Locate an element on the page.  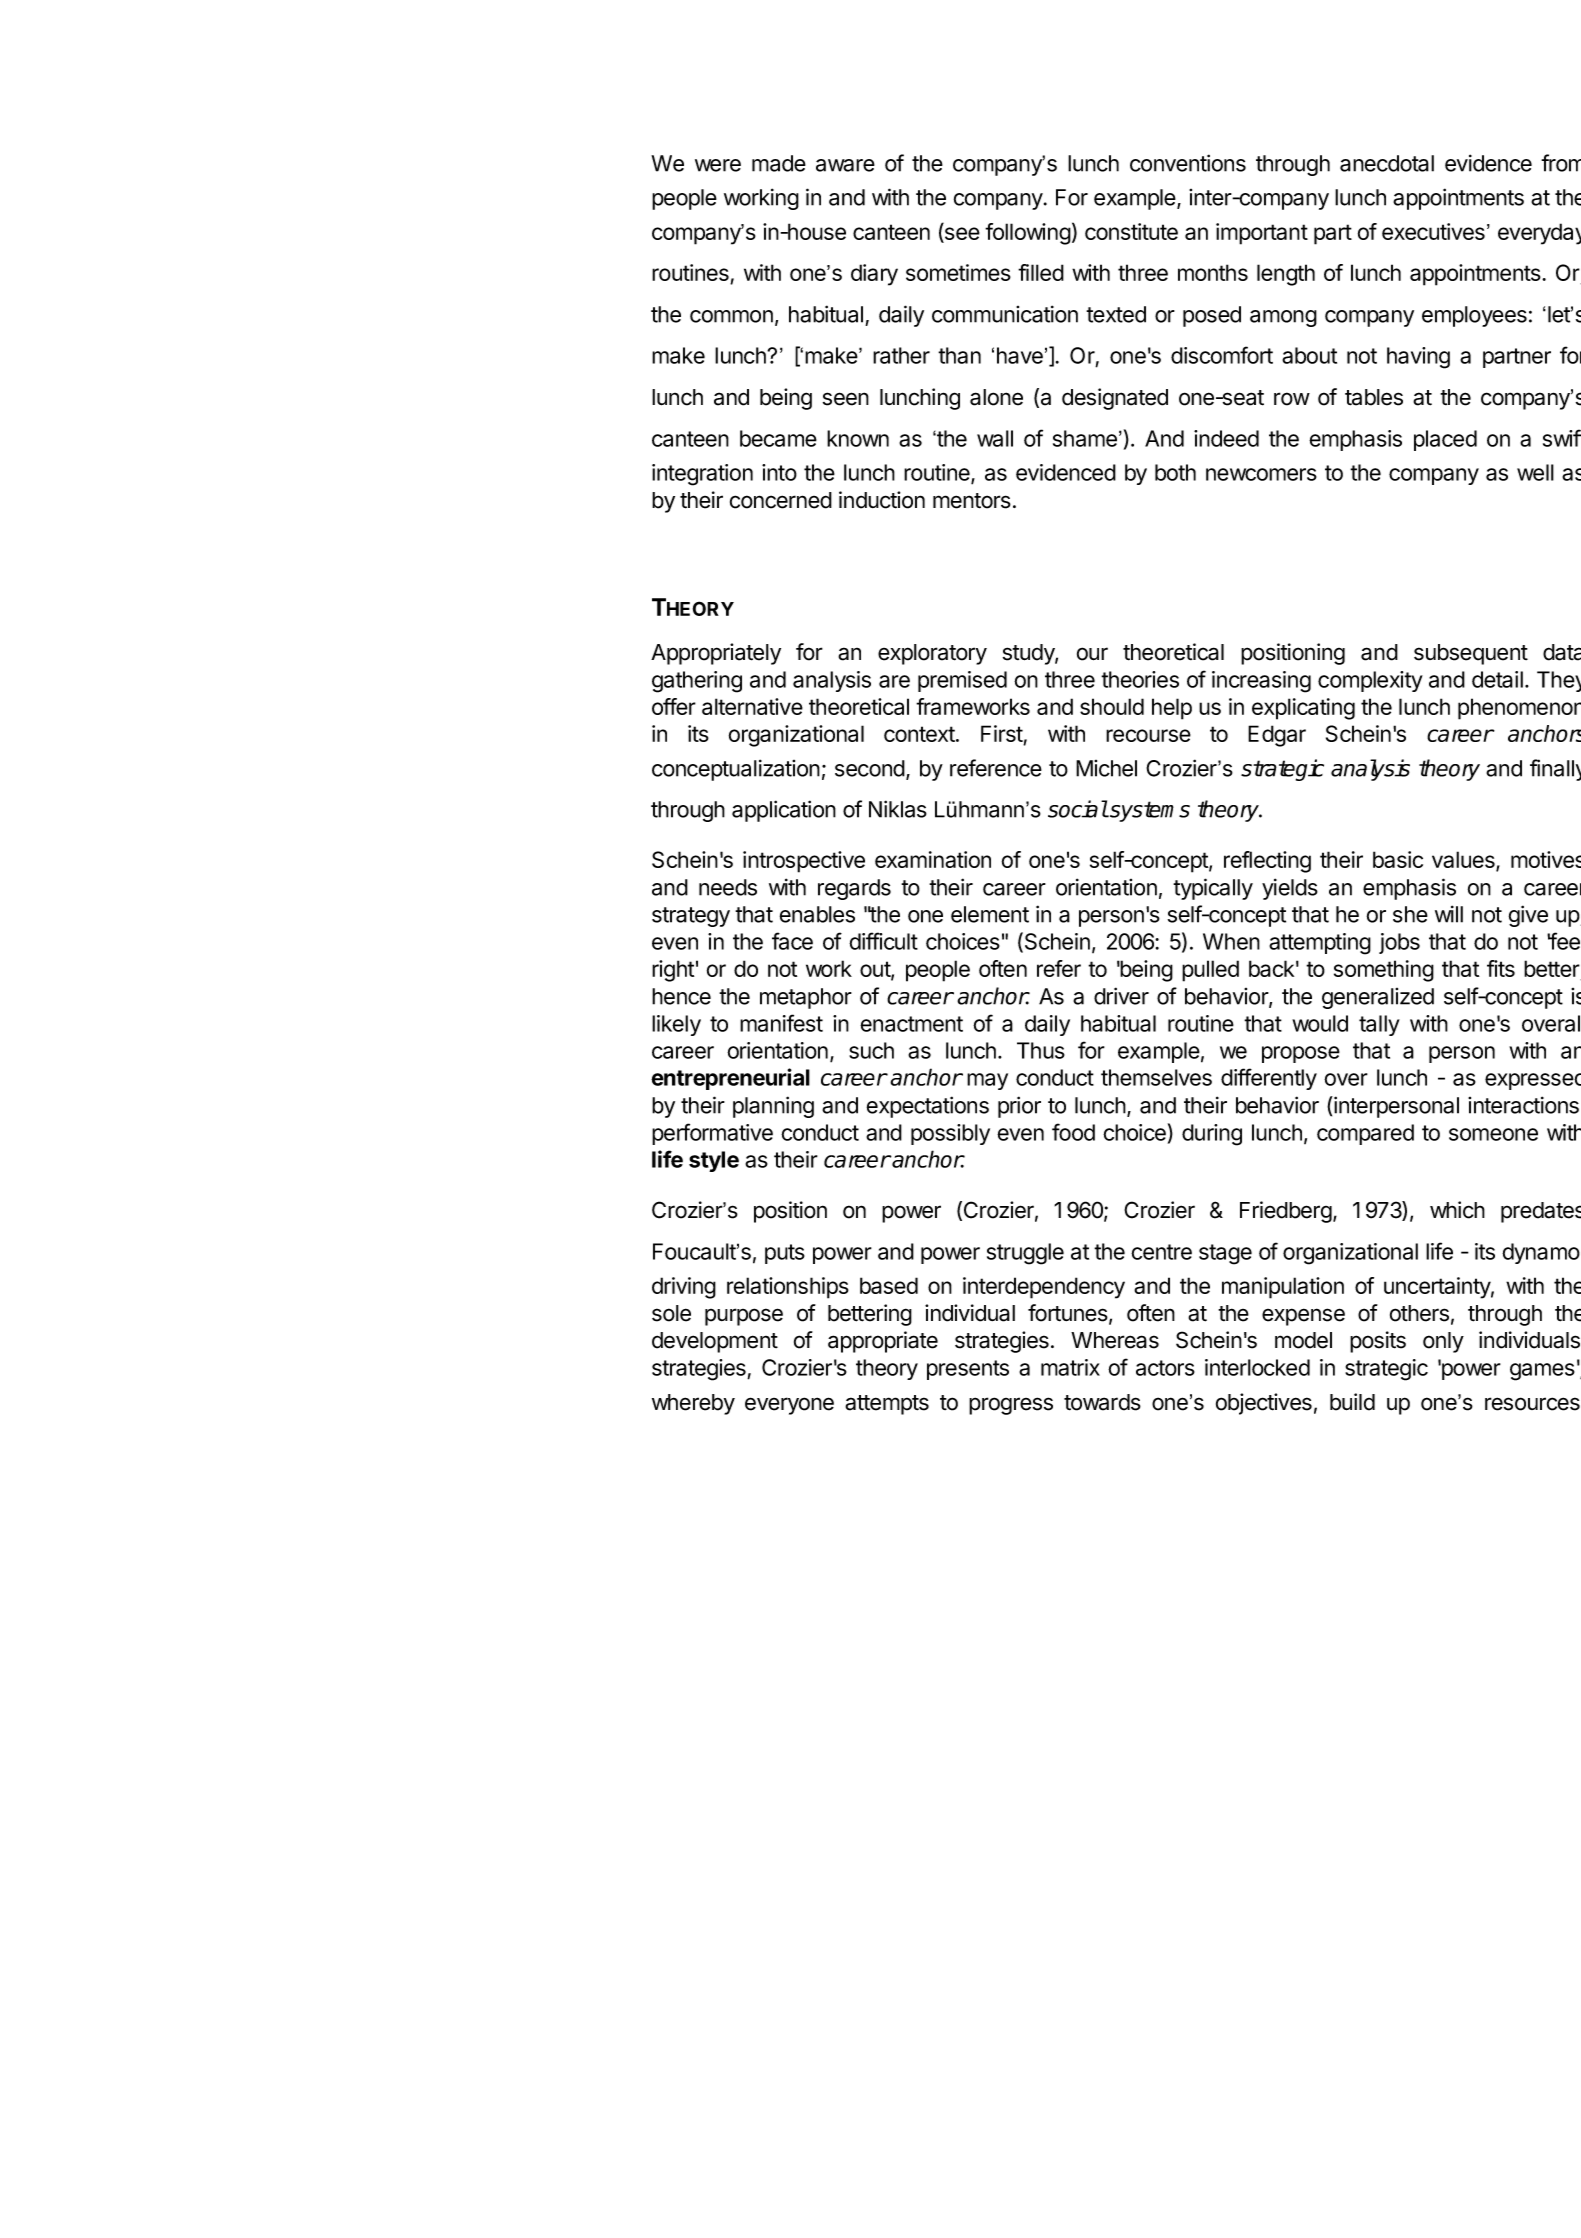
made is located at coordinates (779, 163).
